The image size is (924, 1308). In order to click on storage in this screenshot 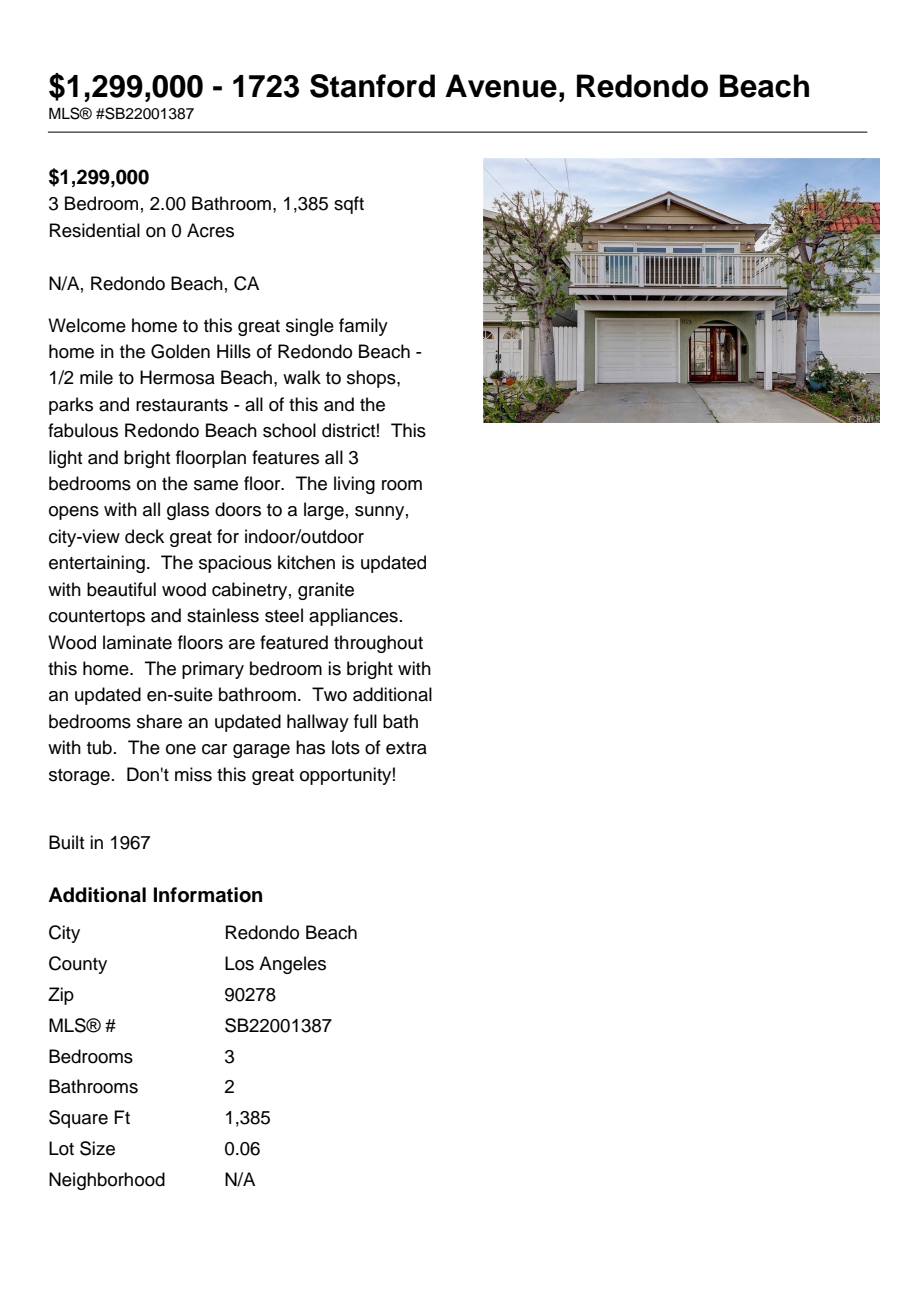, I will do `click(79, 777)`.
